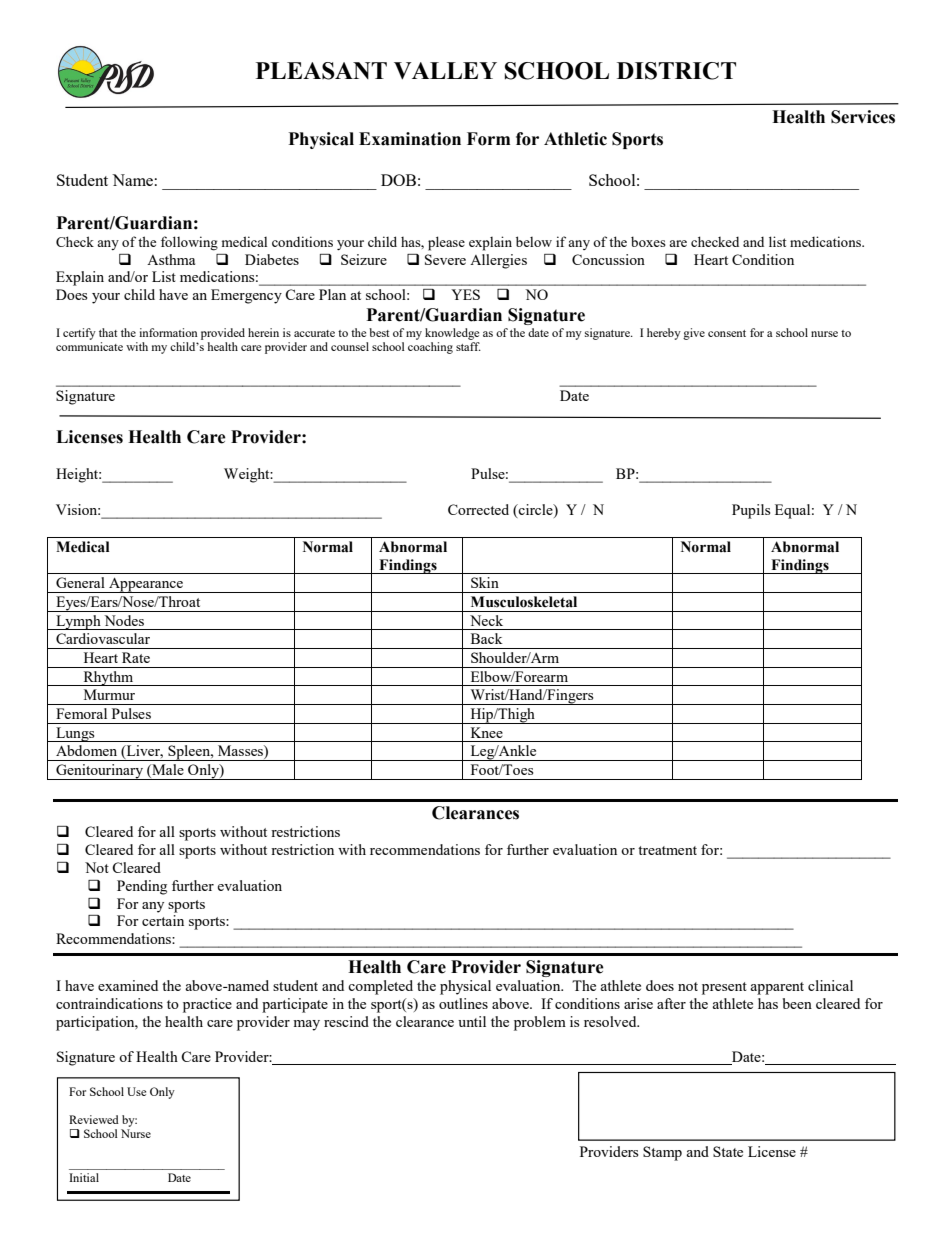 The image size is (952, 1233). What do you see at coordinates (728, 1151) in the page?
I see `State` at bounding box center [728, 1151].
